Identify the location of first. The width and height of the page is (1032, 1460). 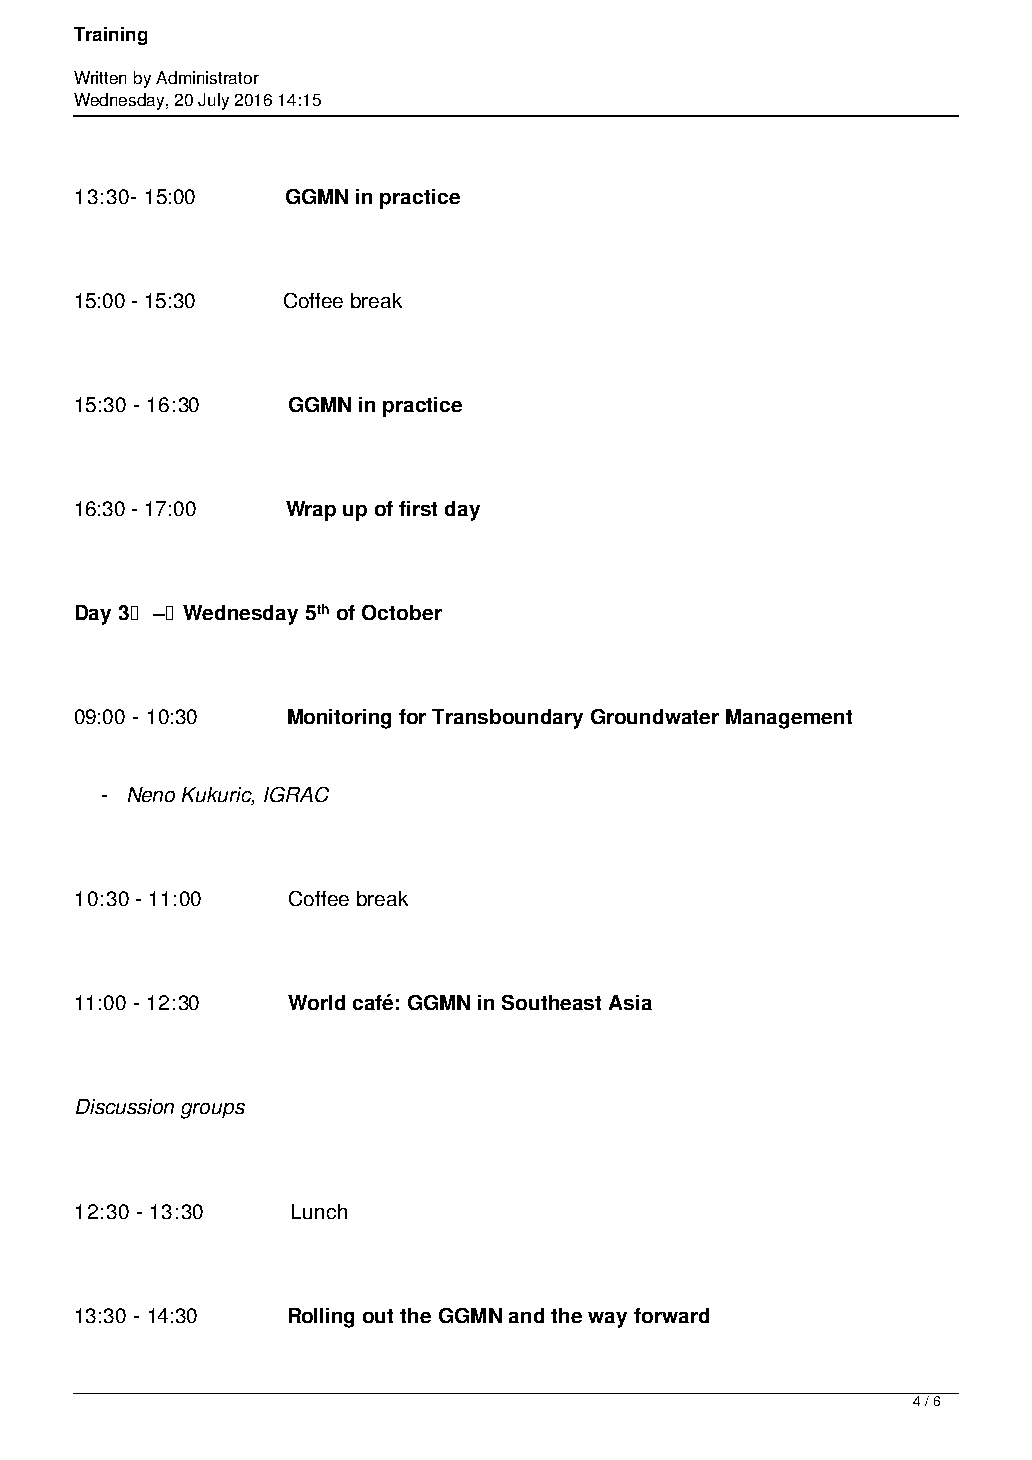
(418, 508).
